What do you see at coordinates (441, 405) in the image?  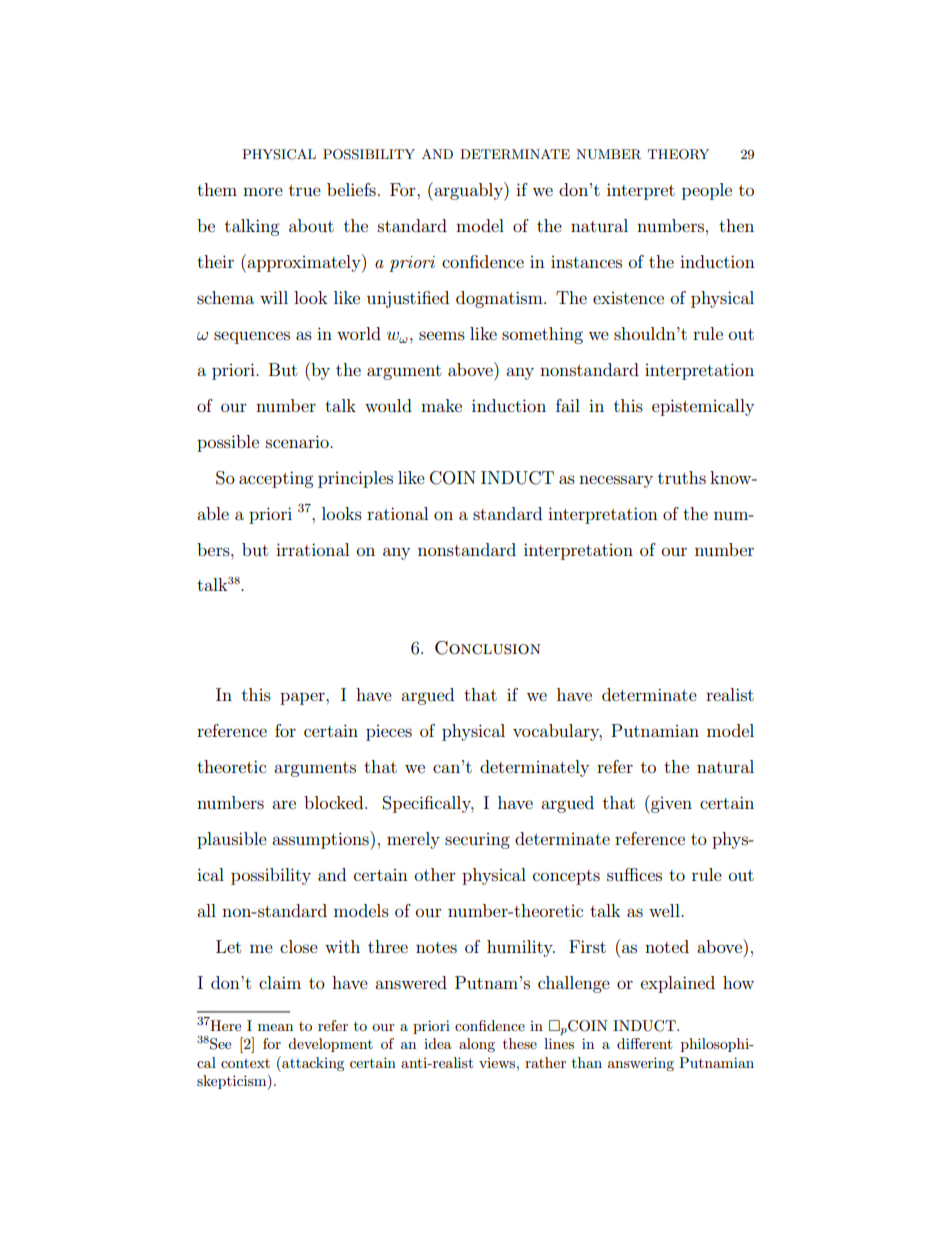 I see `make` at bounding box center [441, 405].
